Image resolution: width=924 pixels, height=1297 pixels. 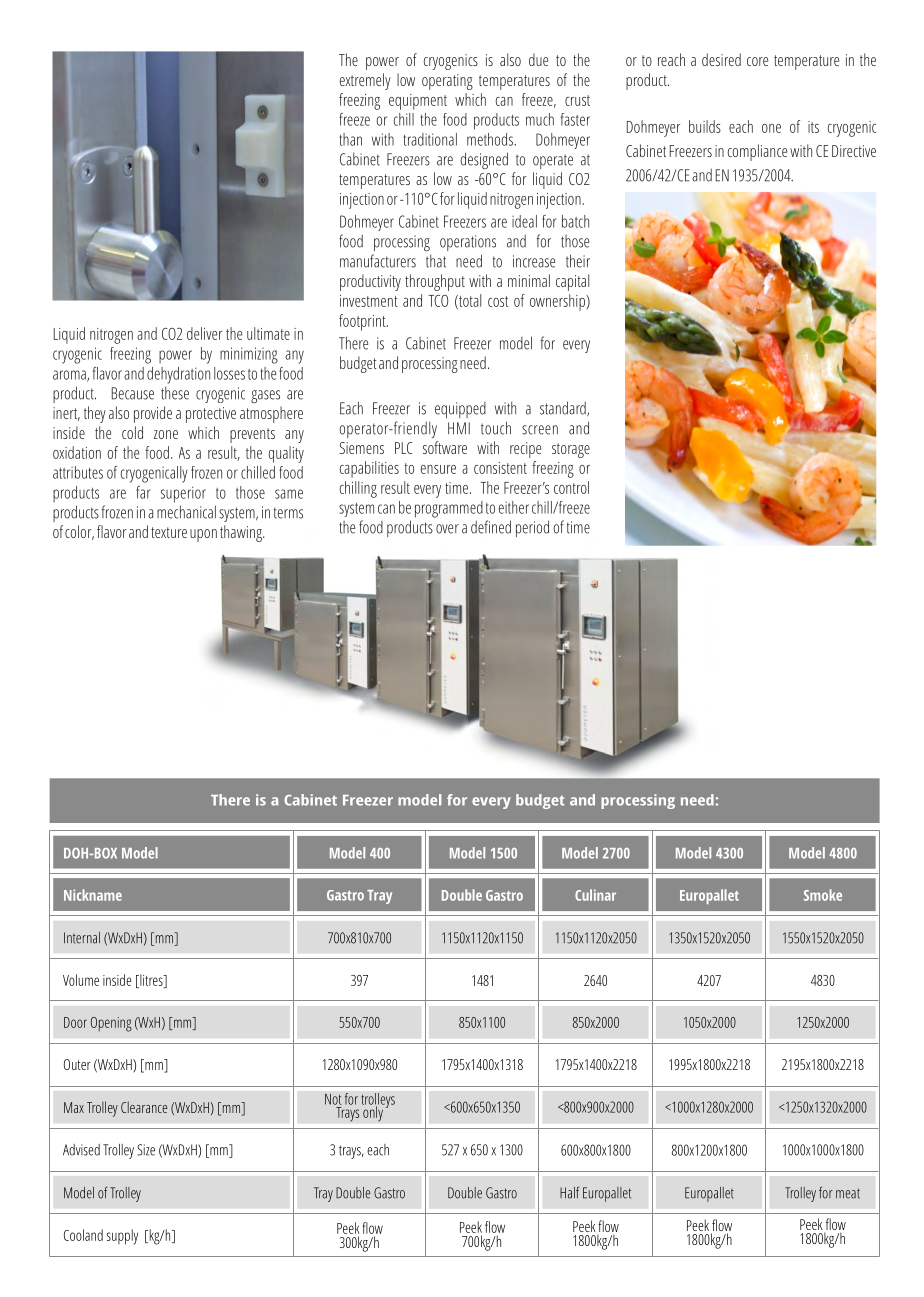 What do you see at coordinates (757, 61) in the image?
I see `core` at bounding box center [757, 61].
